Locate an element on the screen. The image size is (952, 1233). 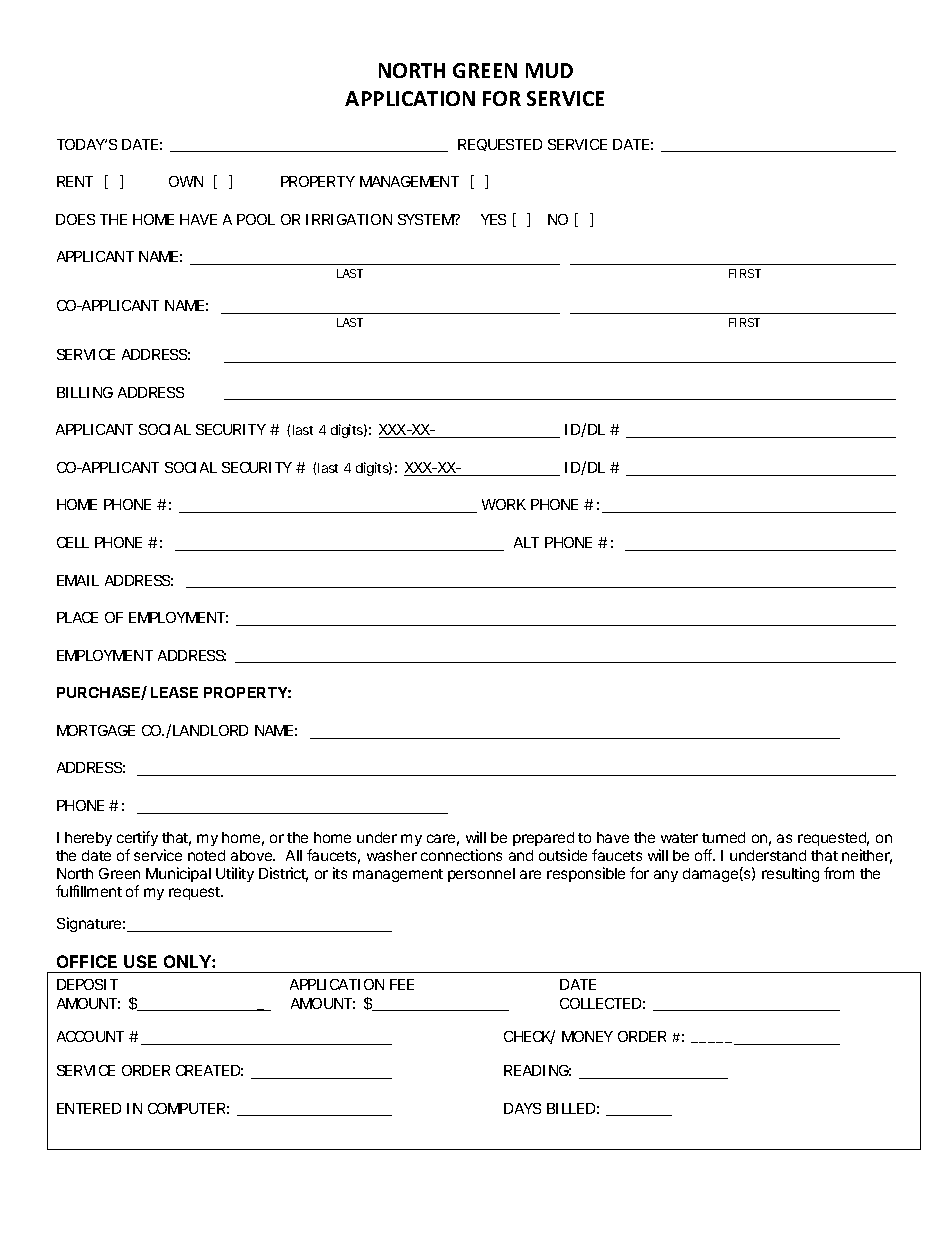
DAYS is located at coordinates (522, 1108).
